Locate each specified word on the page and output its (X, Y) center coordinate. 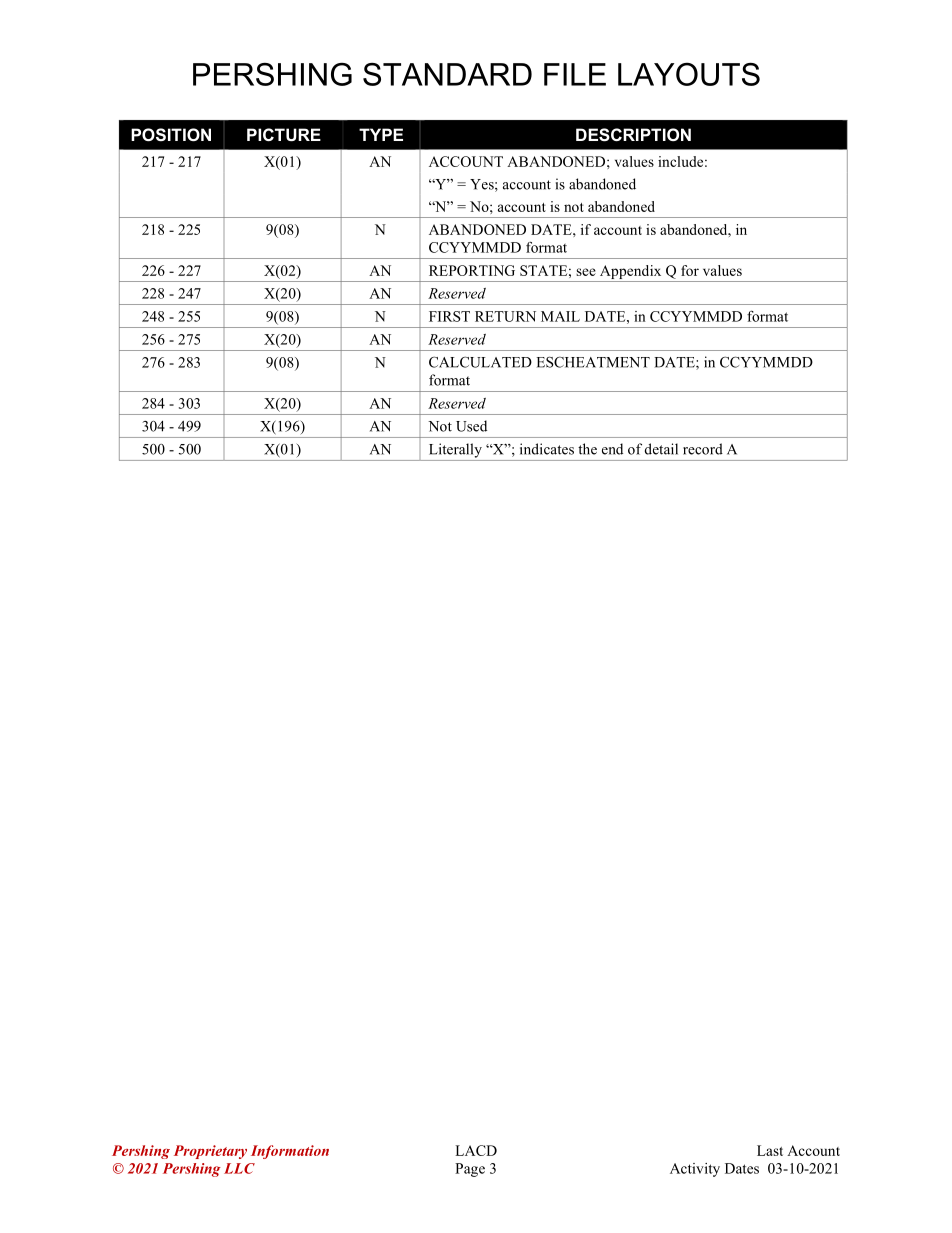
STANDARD (447, 74)
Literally (455, 450)
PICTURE (284, 134)
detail (661, 449)
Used (471, 426)
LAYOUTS (689, 74)
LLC (239, 1168)
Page (470, 1170)
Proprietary (210, 1152)
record (703, 449)
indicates (547, 449)
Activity (695, 1170)
